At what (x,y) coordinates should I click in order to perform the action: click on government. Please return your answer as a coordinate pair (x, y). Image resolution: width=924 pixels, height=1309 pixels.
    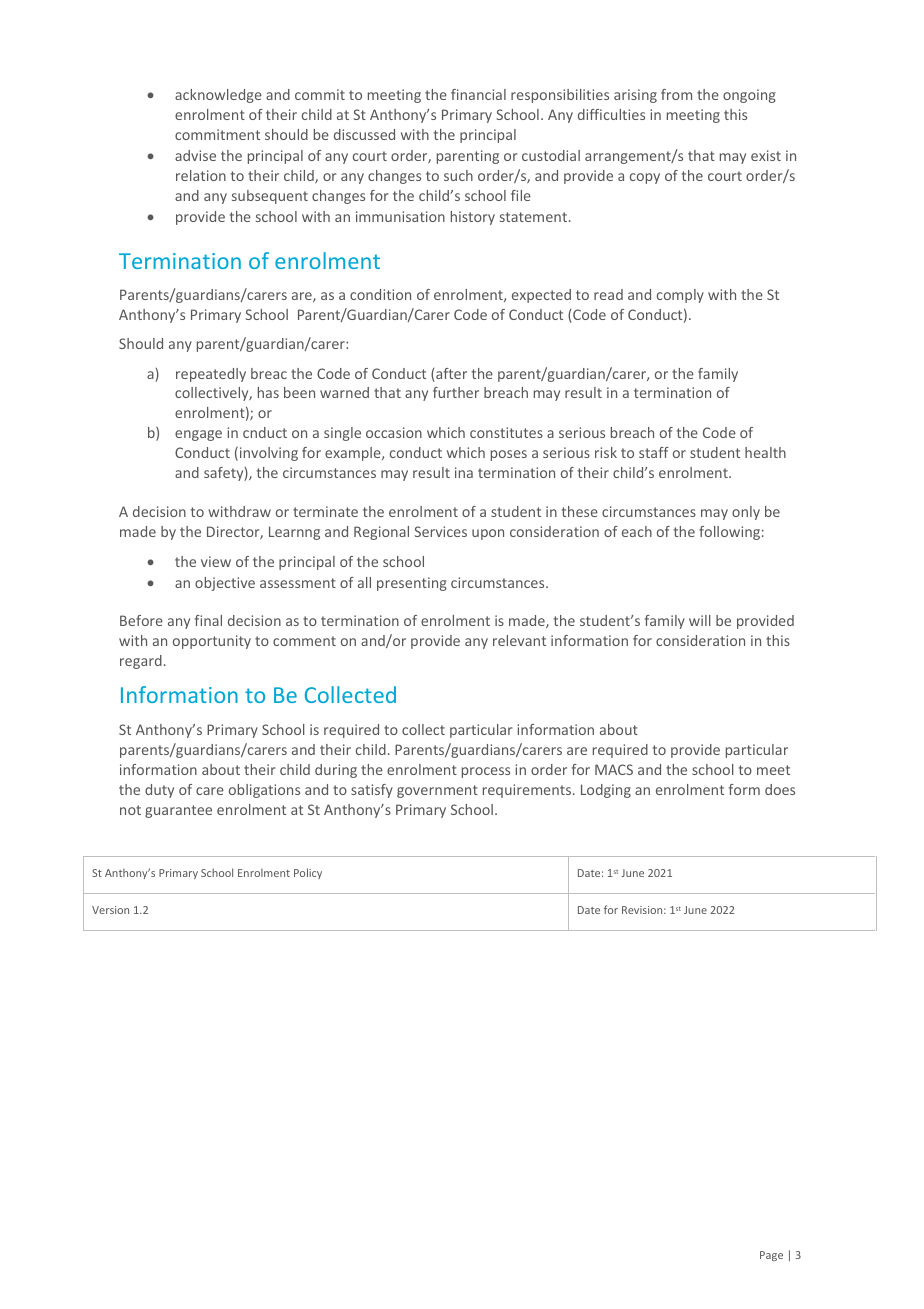
    Looking at the image, I should click on (437, 791).
